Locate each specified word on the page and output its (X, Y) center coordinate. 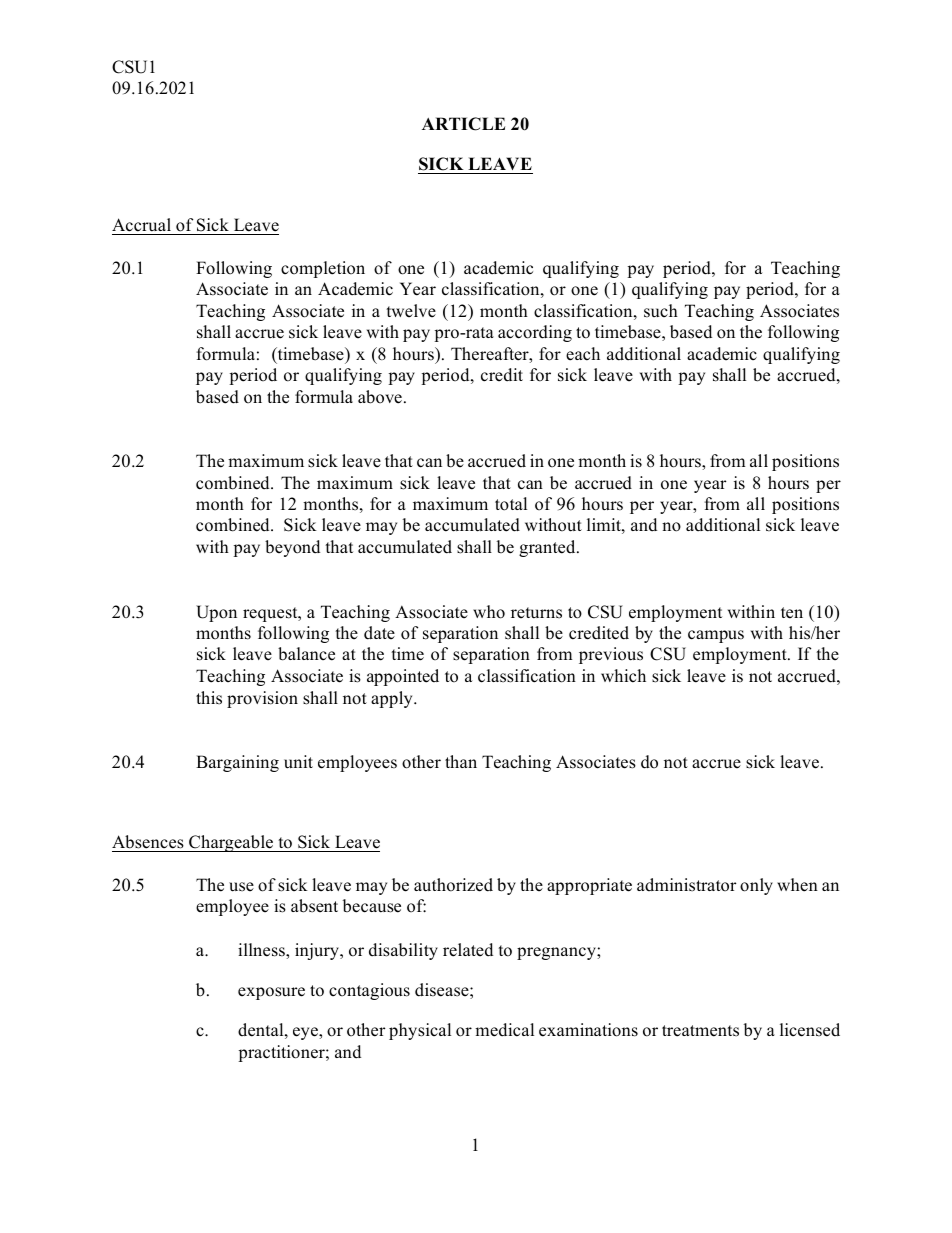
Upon (216, 613)
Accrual (141, 225)
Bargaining (237, 763)
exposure (271, 993)
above (380, 397)
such (661, 311)
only (756, 886)
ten (792, 613)
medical (504, 1030)
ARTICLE (463, 124)
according (535, 333)
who (489, 612)
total (511, 504)
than (461, 761)
